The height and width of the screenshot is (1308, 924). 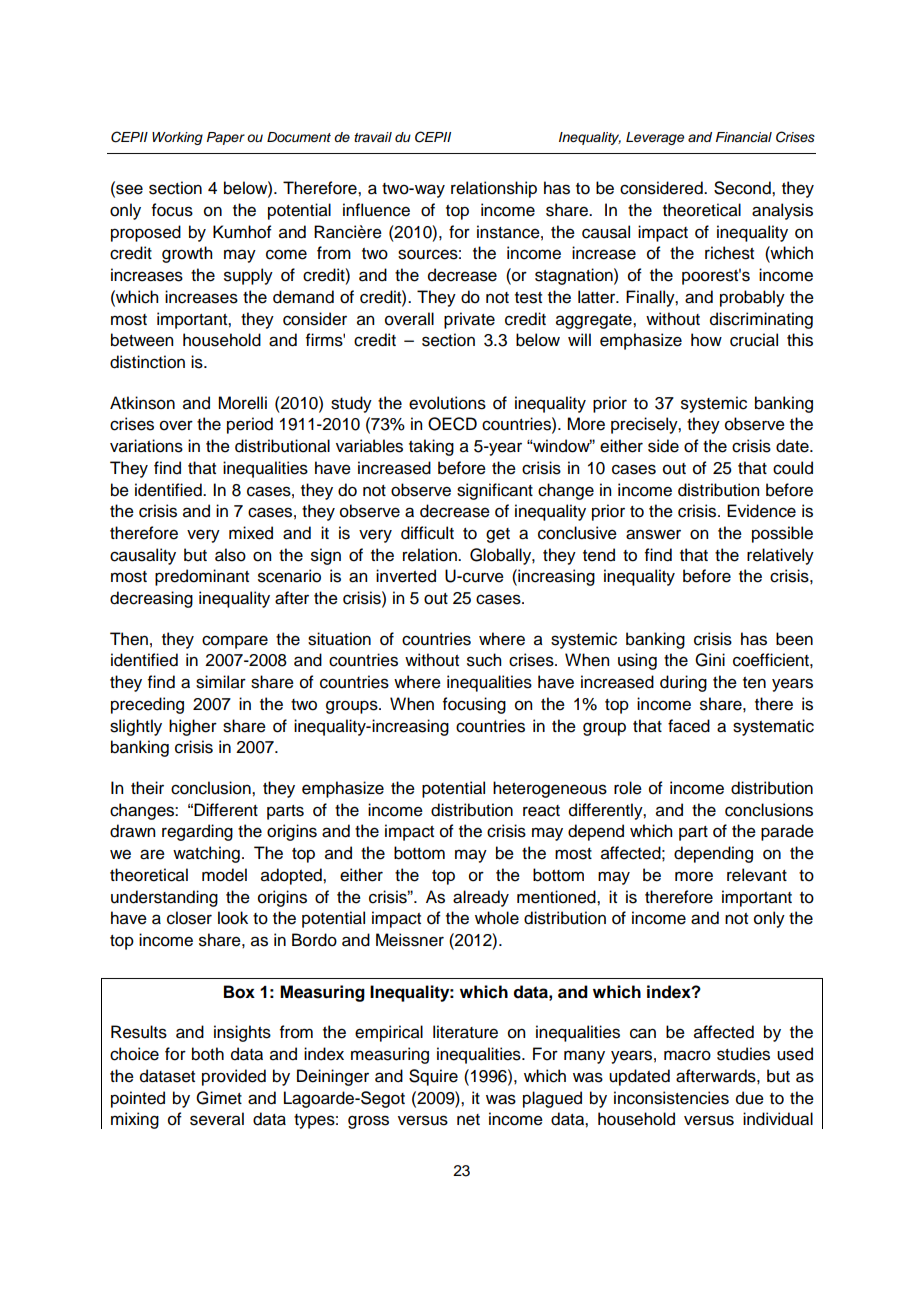 I want to click on Second, so click(x=743, y=188).
